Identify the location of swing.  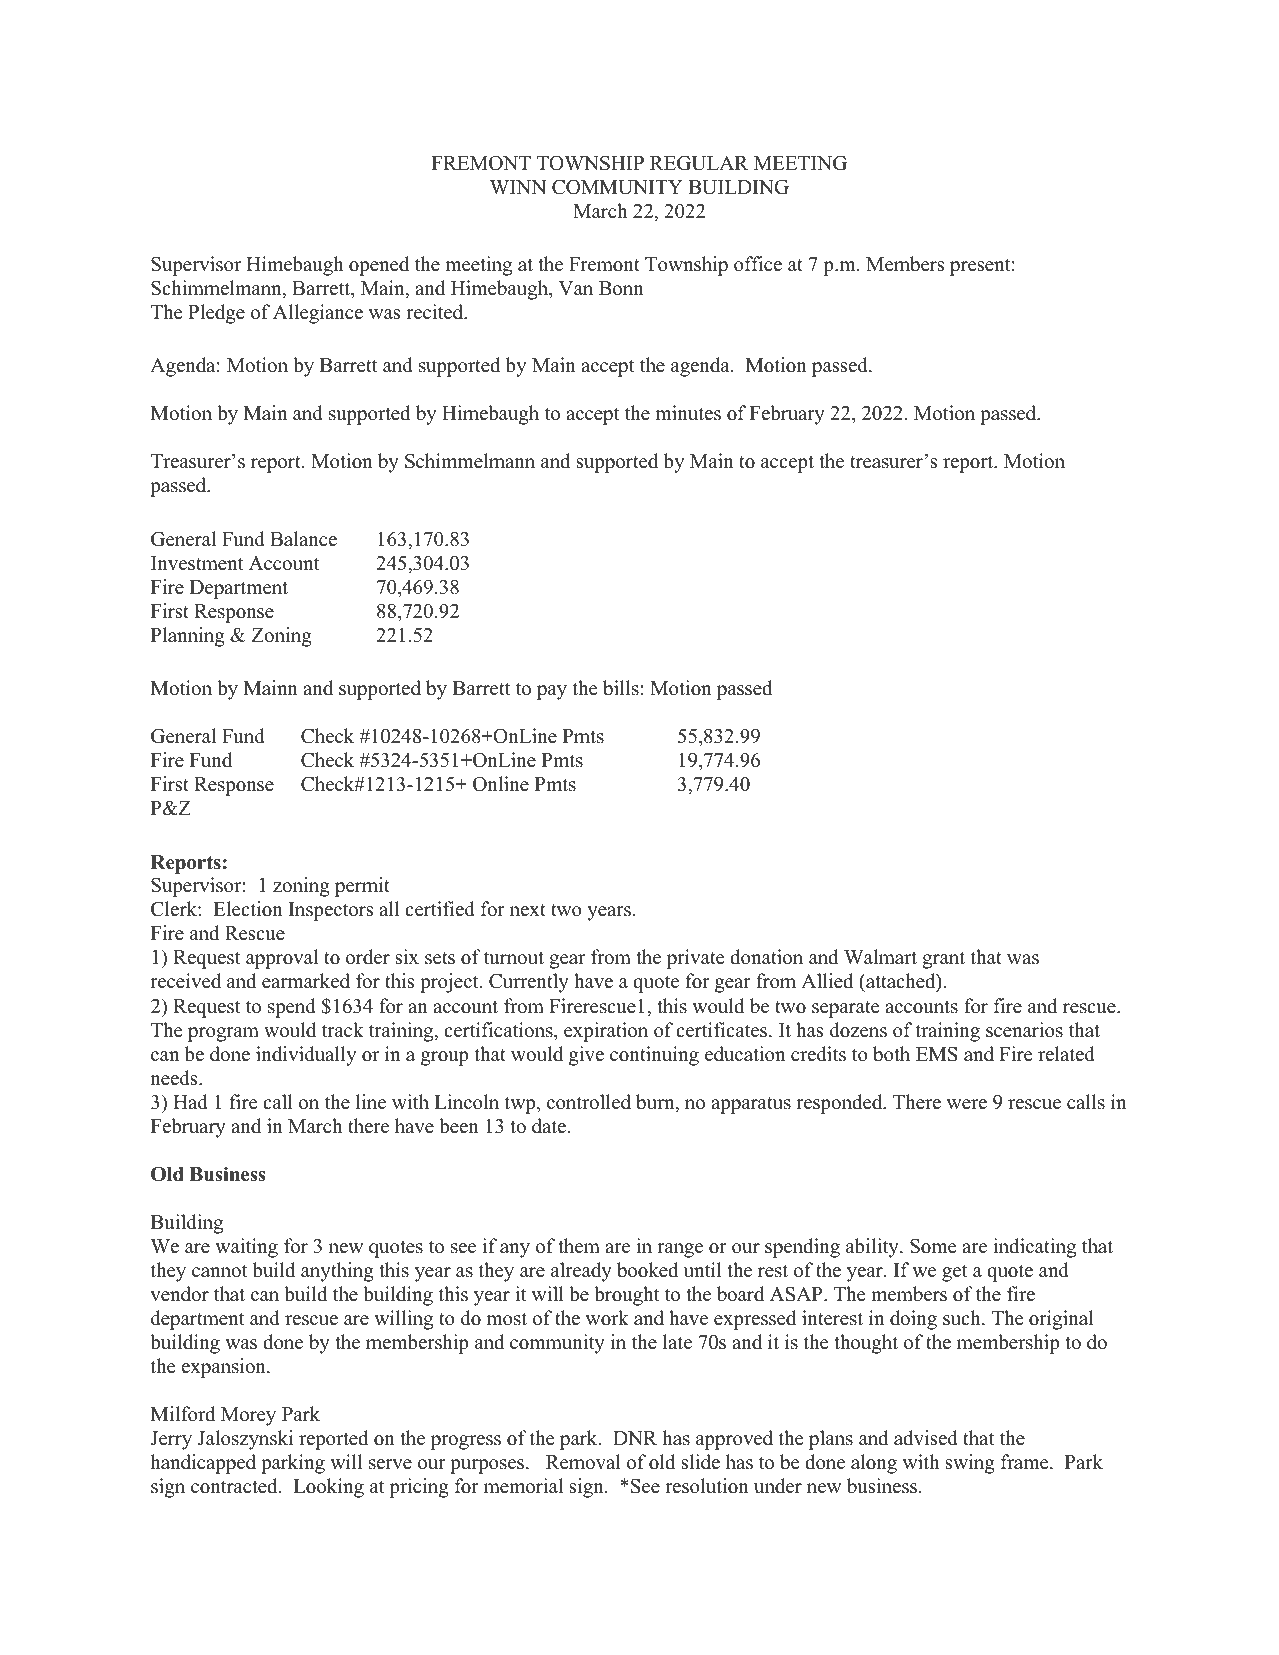
(970, 1464).
